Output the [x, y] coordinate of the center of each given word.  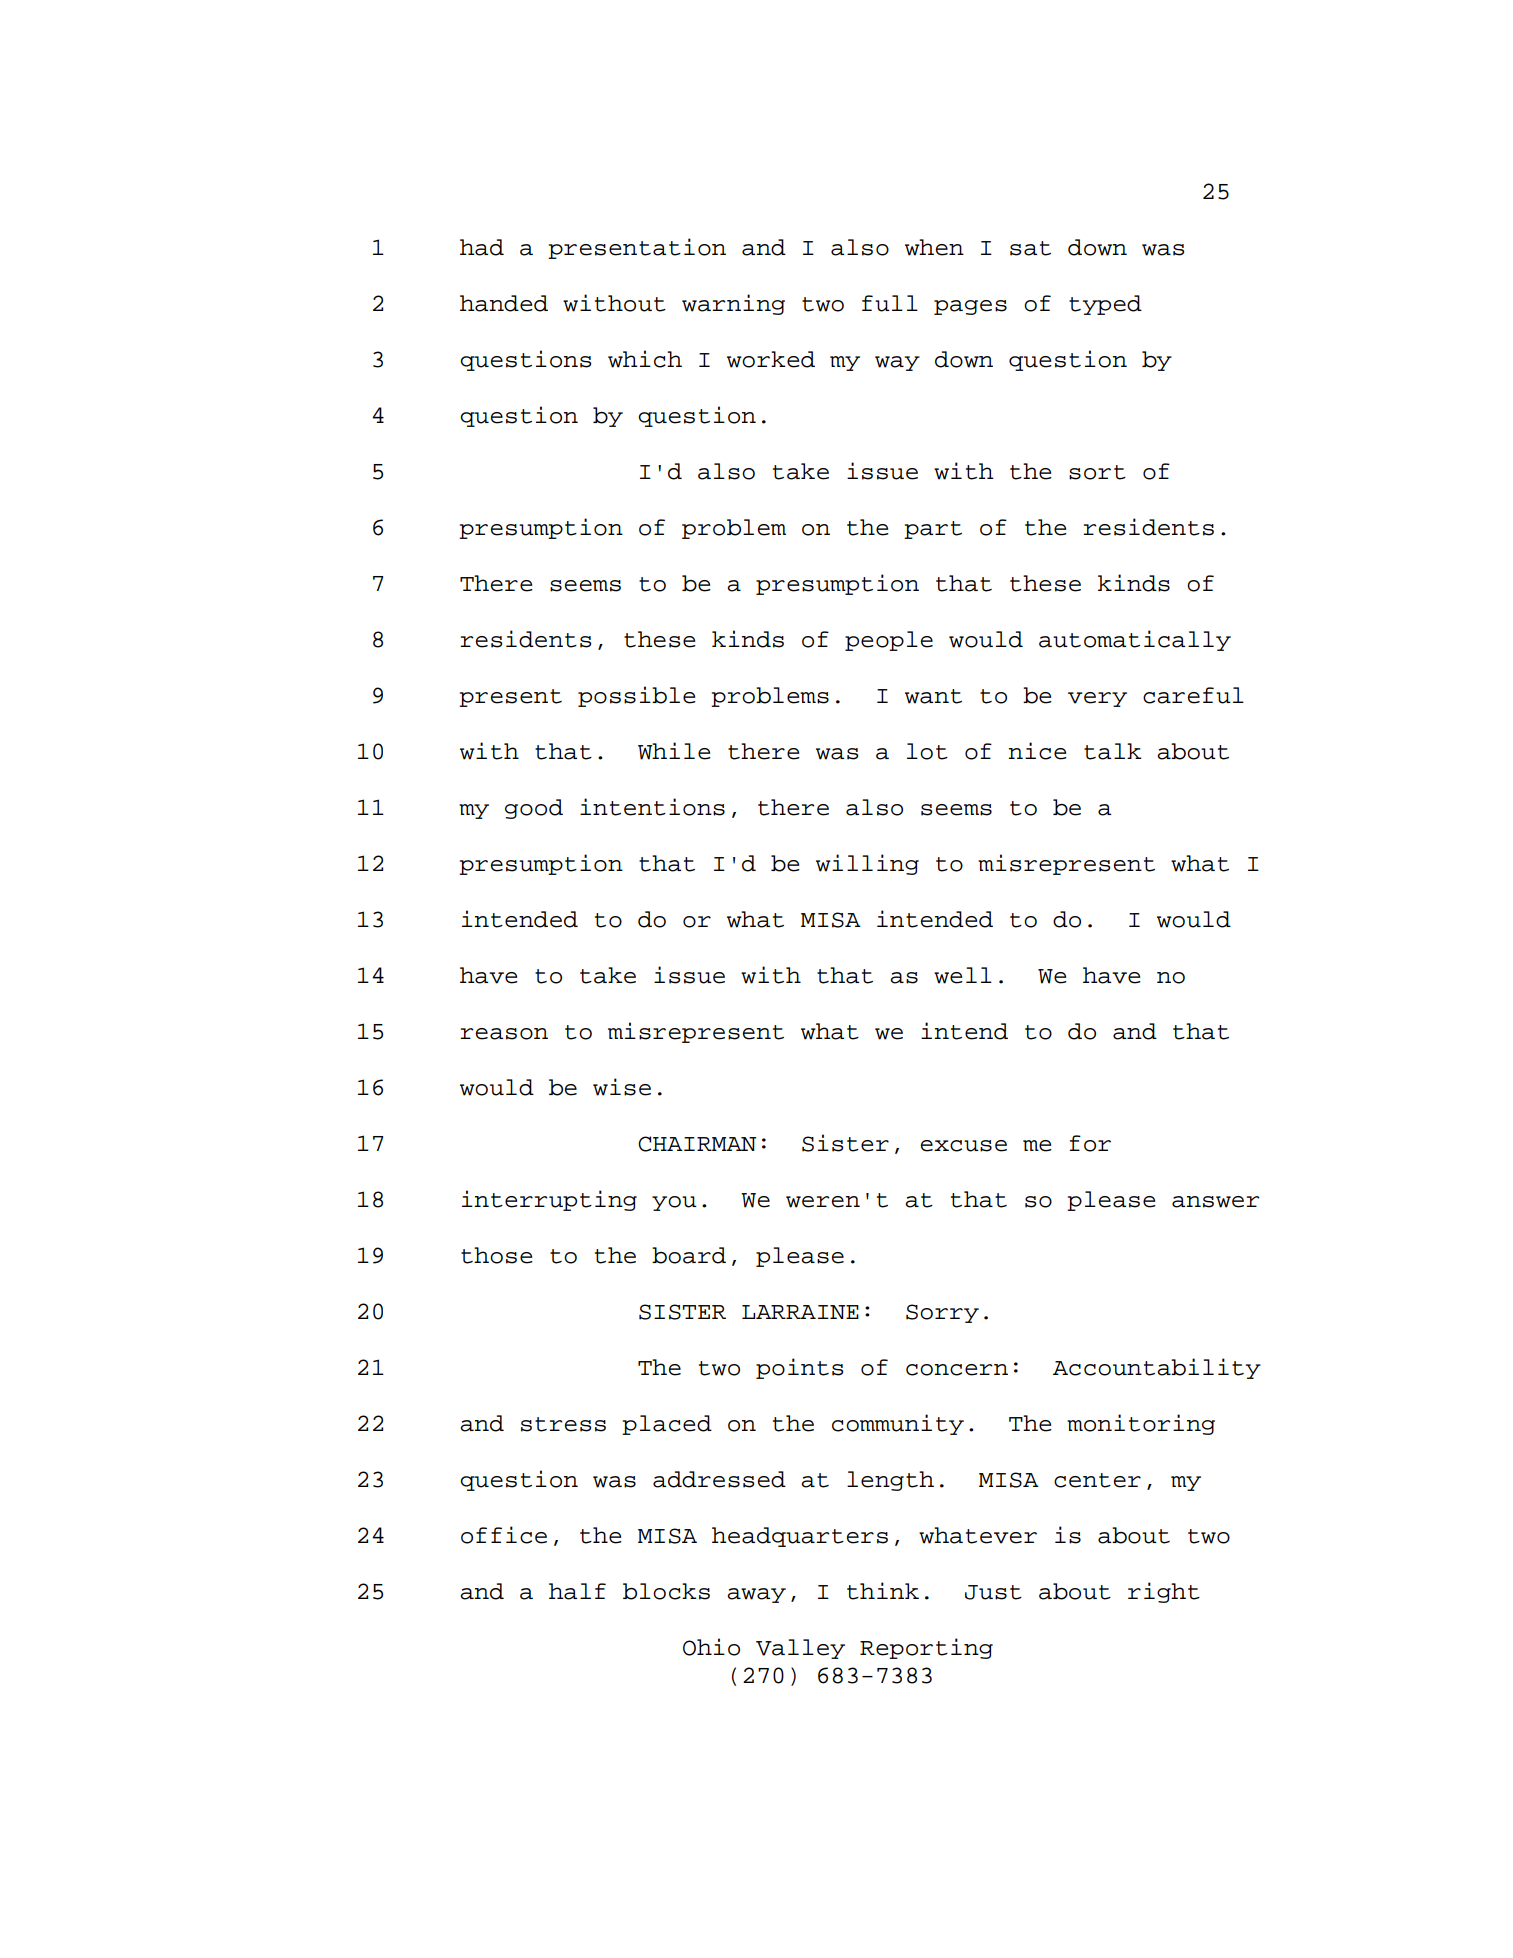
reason [504, 1034]
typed [1105, 305]
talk [1113, 751]
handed [504, 303]
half [577, 1591]
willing [867, 864]
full [890, 303]
